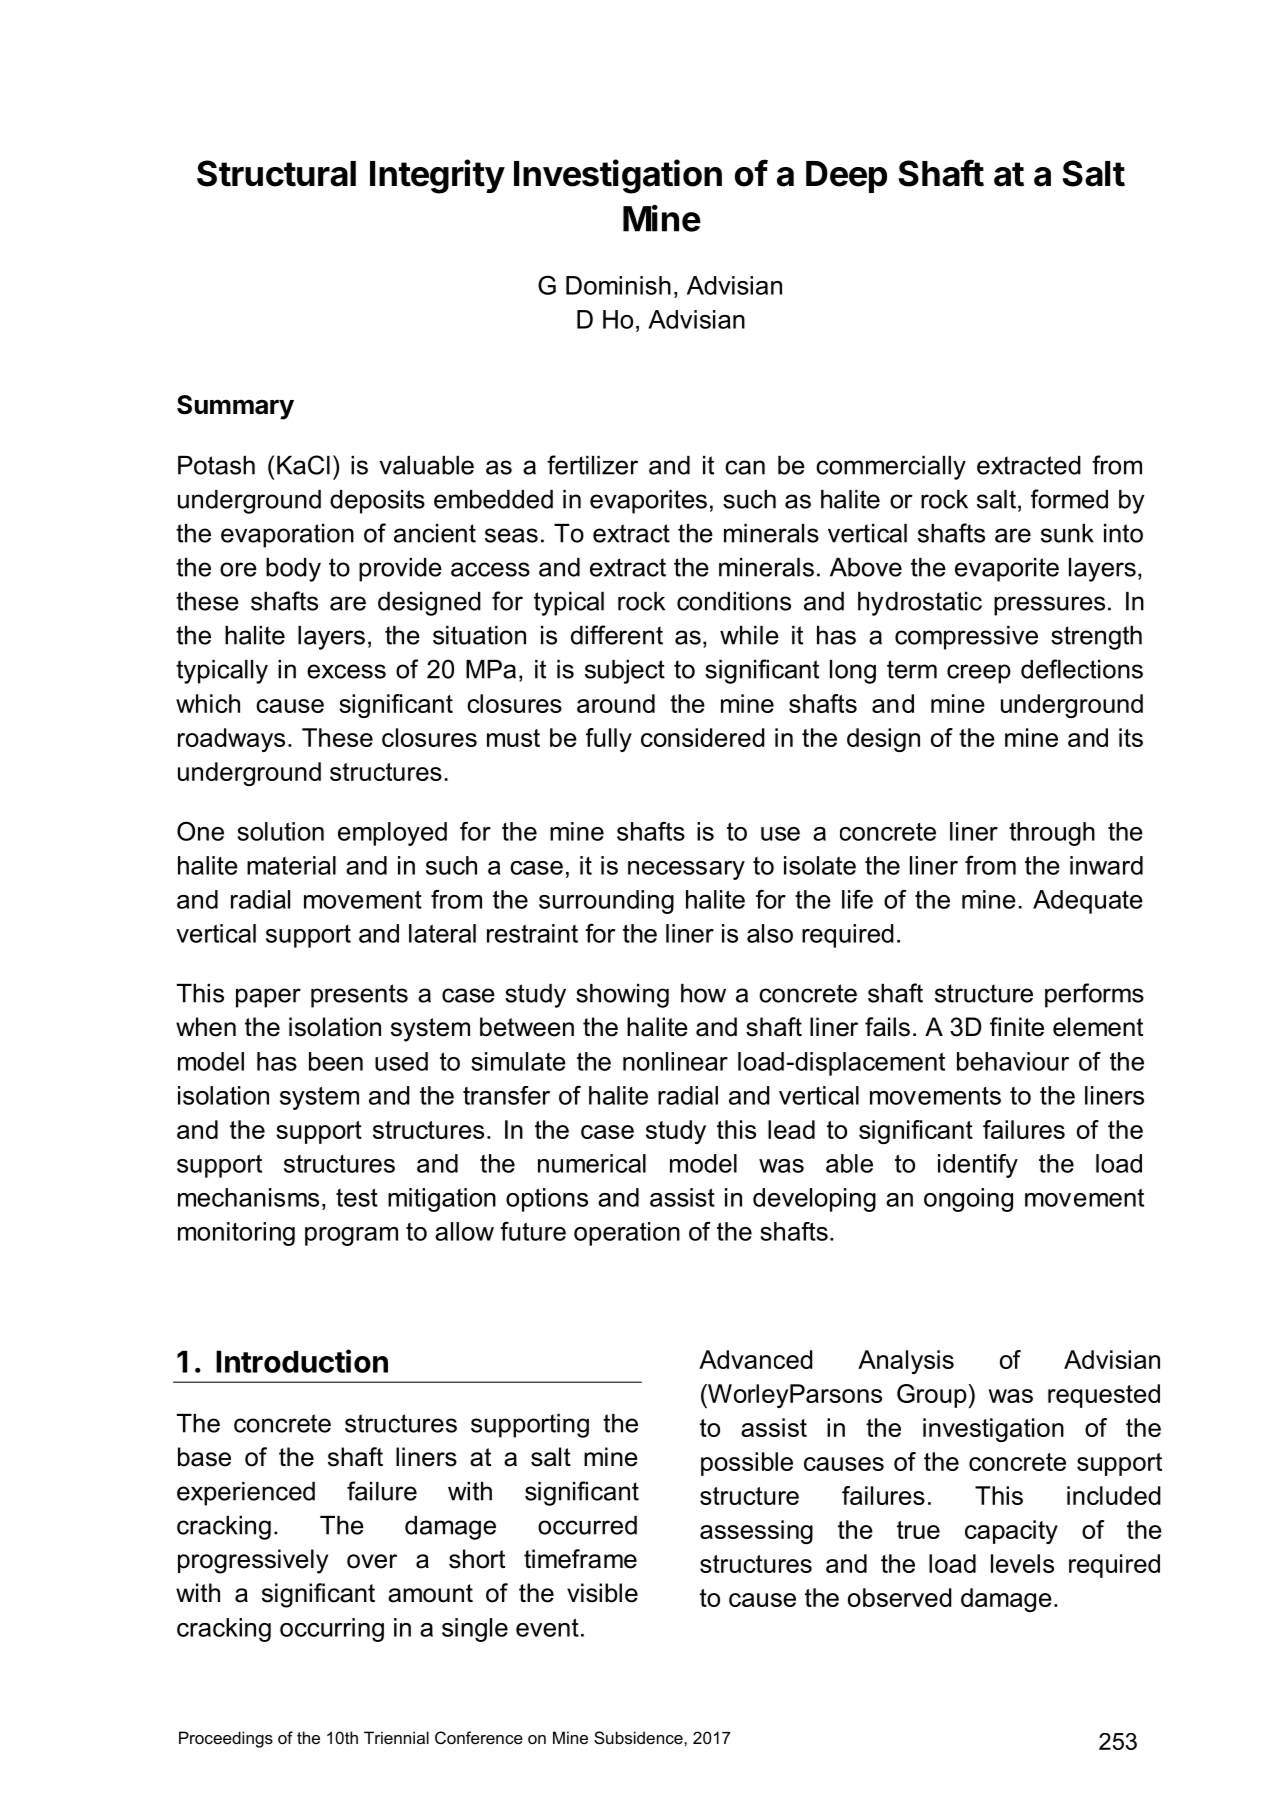 Image resolution: width=1277 pixels, height=1806 pixels. What do you see at coordinates (639, 1737) in the page?
I see `Subsidence` at bounding box center [639, 1737].
